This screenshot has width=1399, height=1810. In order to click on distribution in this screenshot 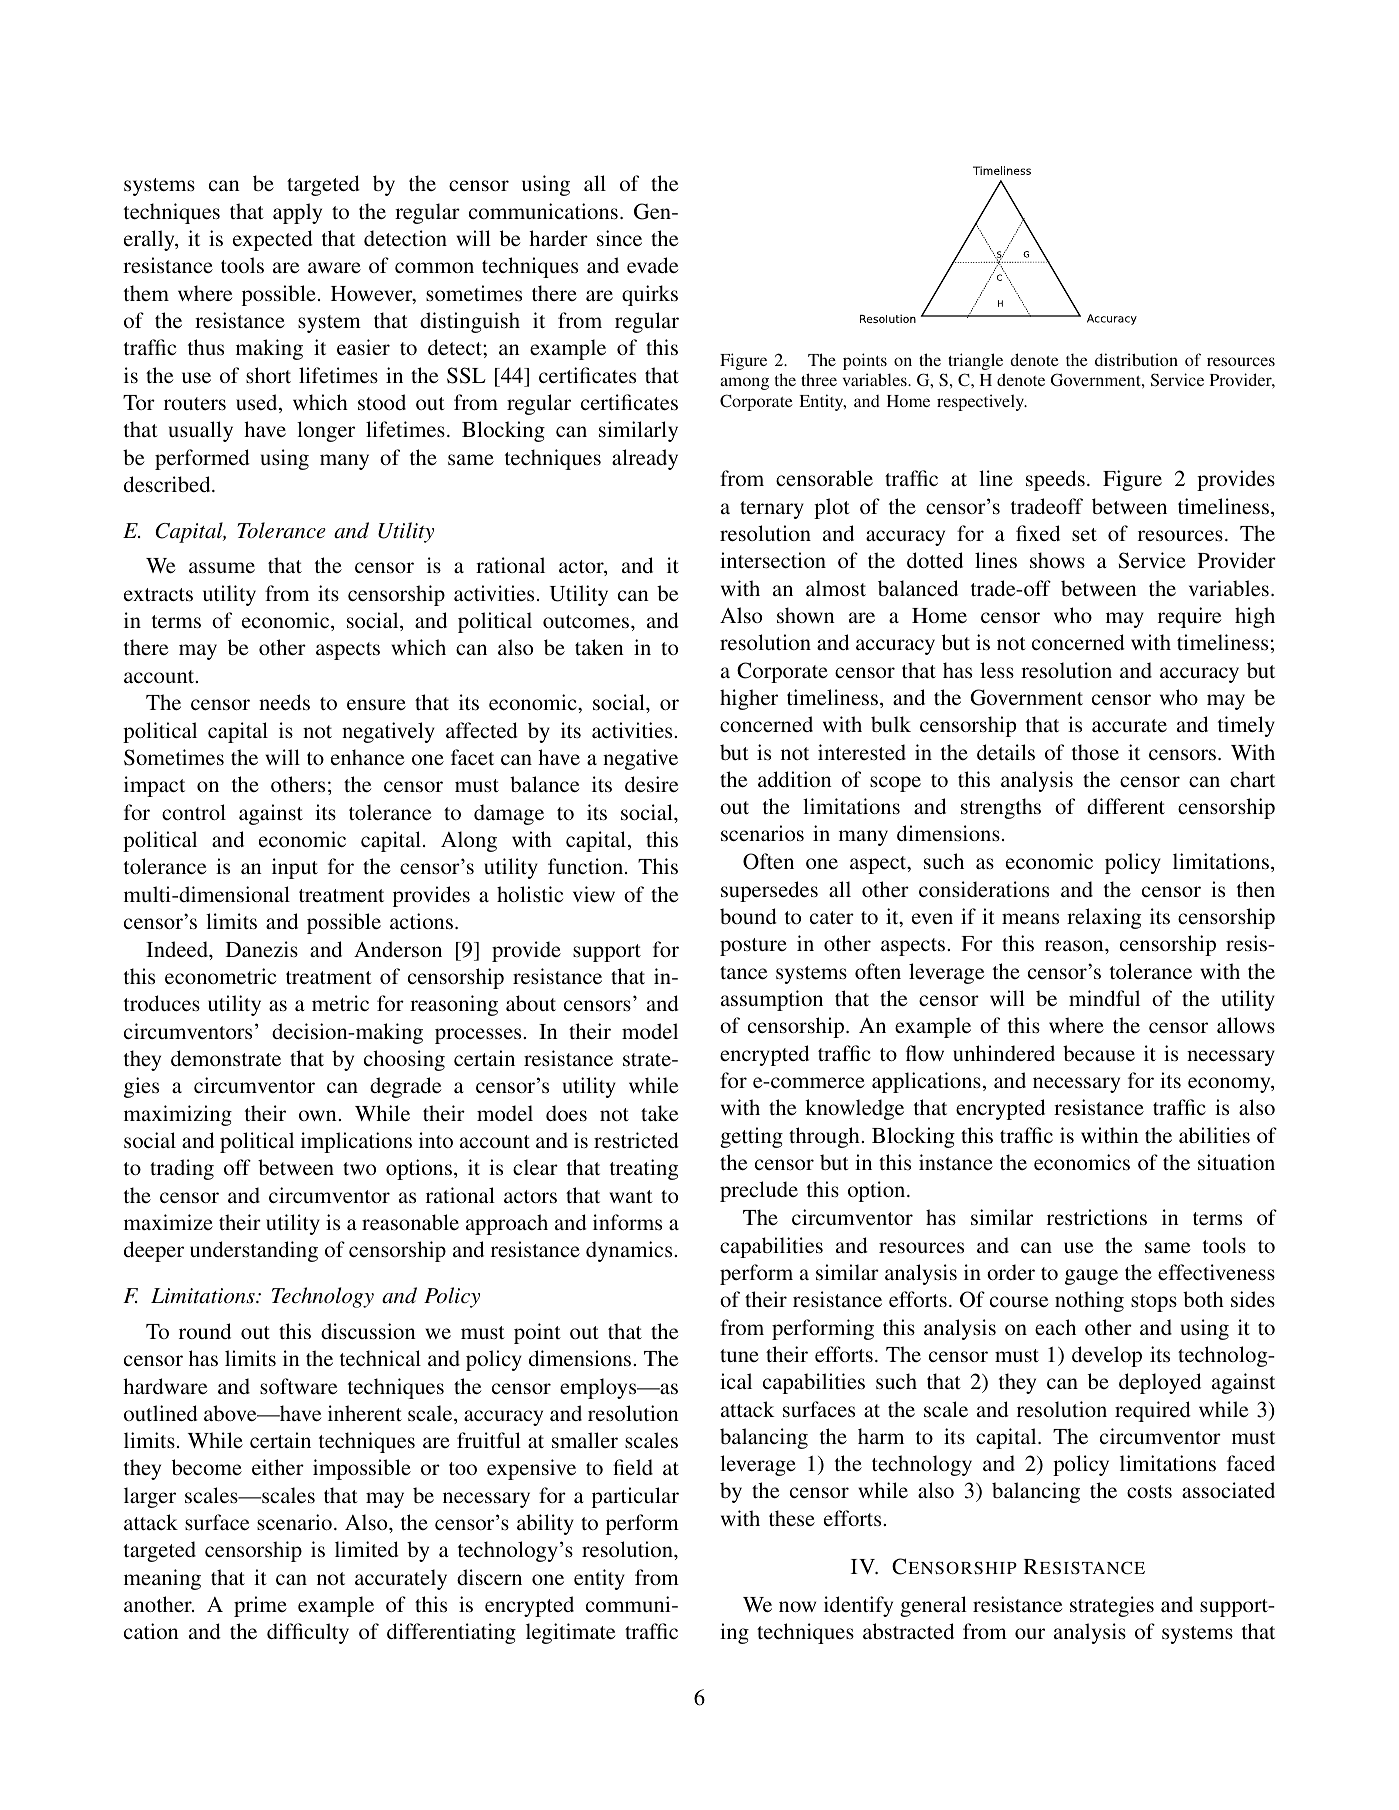, I will do `click(1136, 359)`.
